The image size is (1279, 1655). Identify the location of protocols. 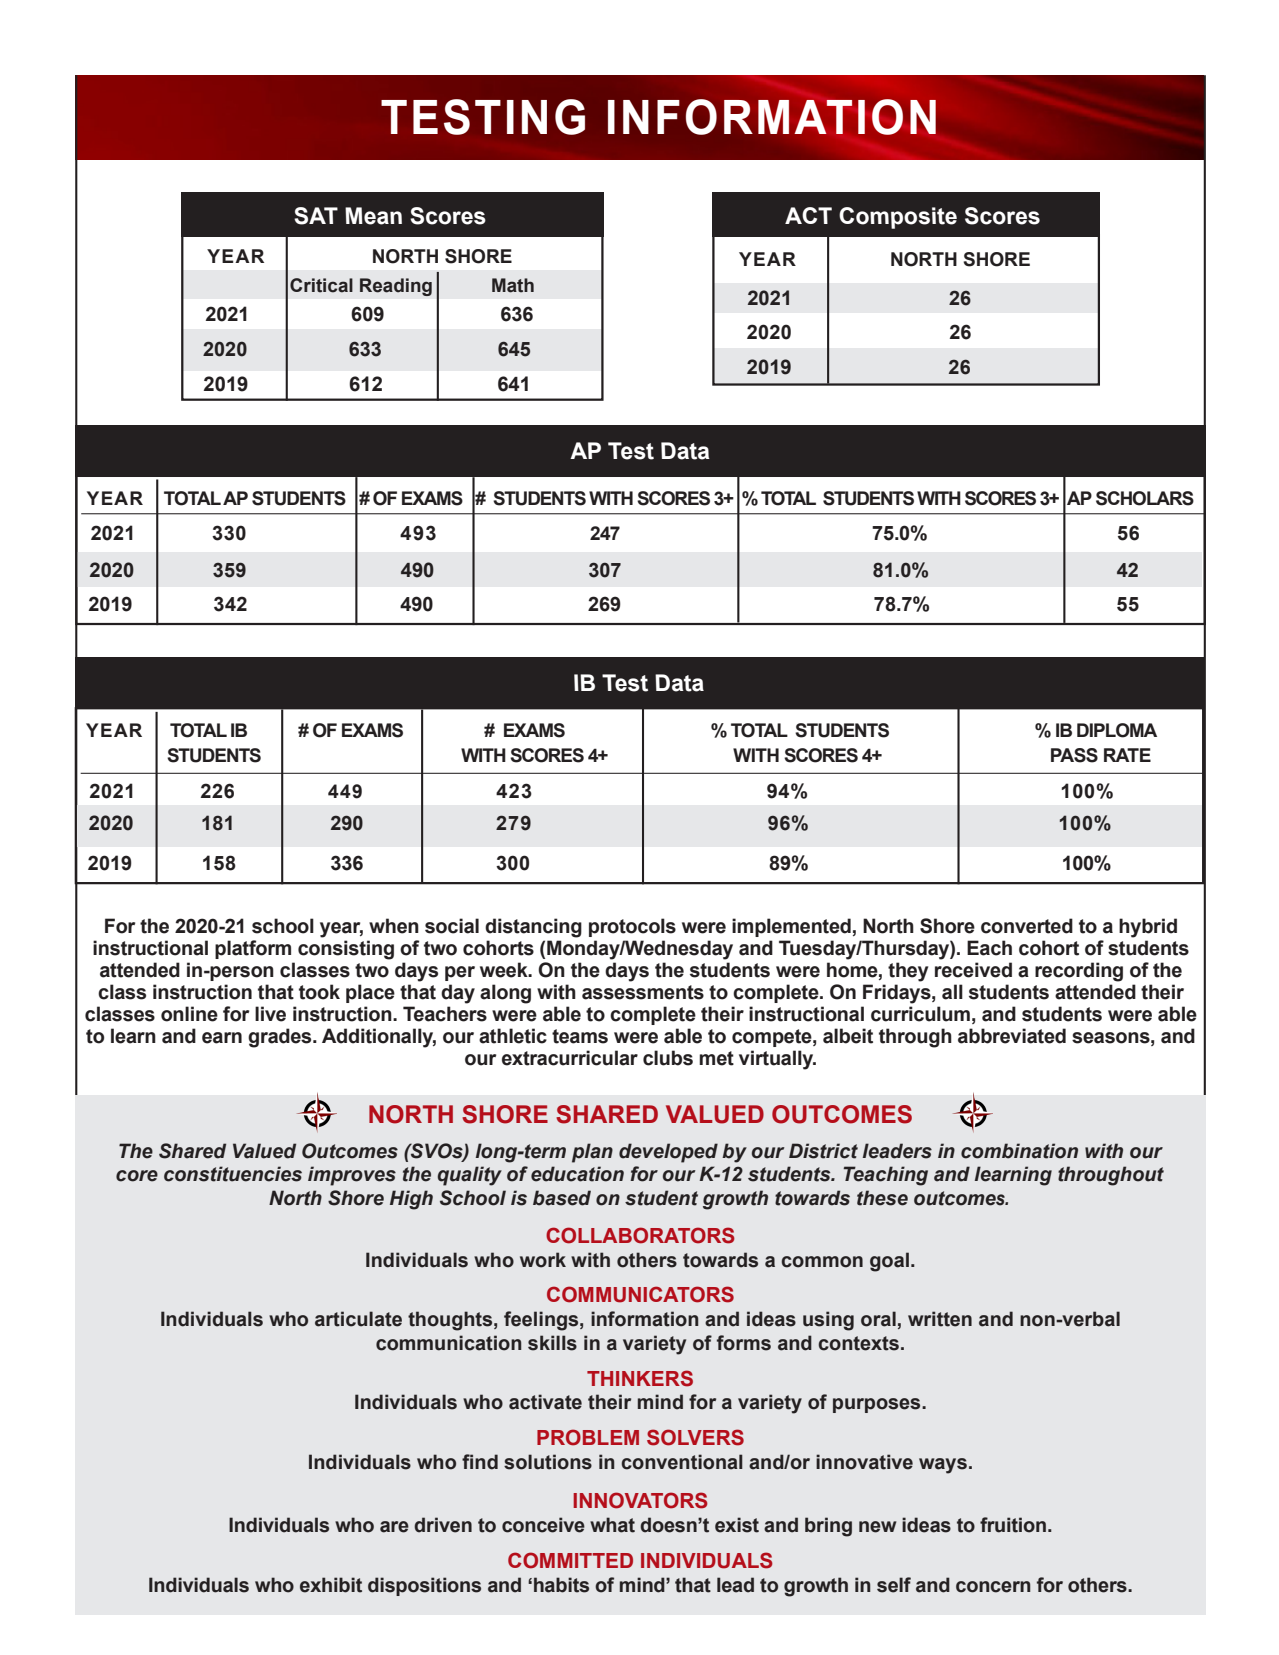
(632, 927).
